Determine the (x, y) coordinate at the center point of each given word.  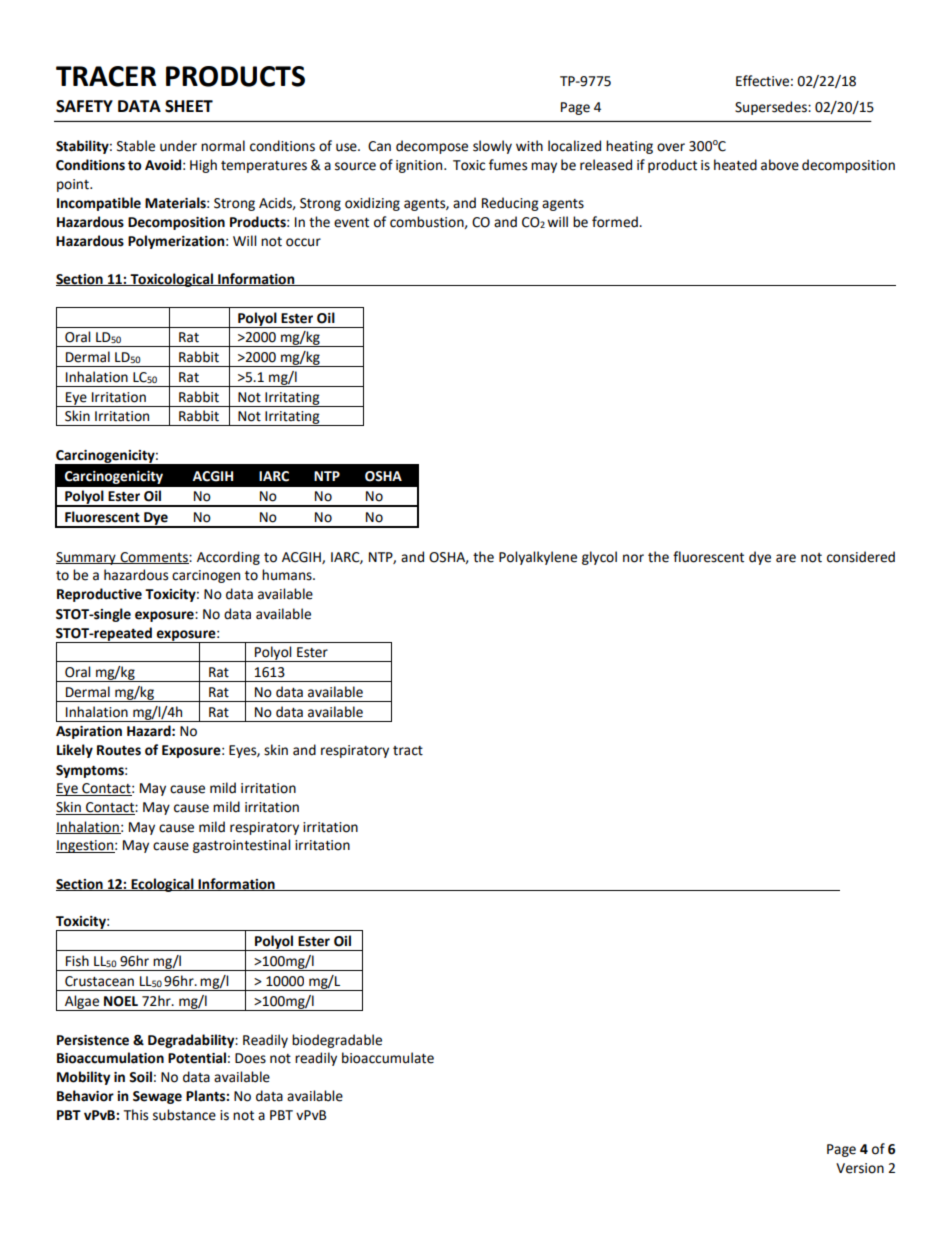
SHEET (189, 106)
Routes (119, 750)
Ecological (162, 885)
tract (408, 751)
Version (860, 1168)
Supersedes (772, 108)
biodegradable (337, 1041)
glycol (599, 558)
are (786, 558)
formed (616, 222)
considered (861, 557)
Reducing (510, 204)
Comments (154, 558)
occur (303, 242)
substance (184, 1115)
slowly (492, 147)
